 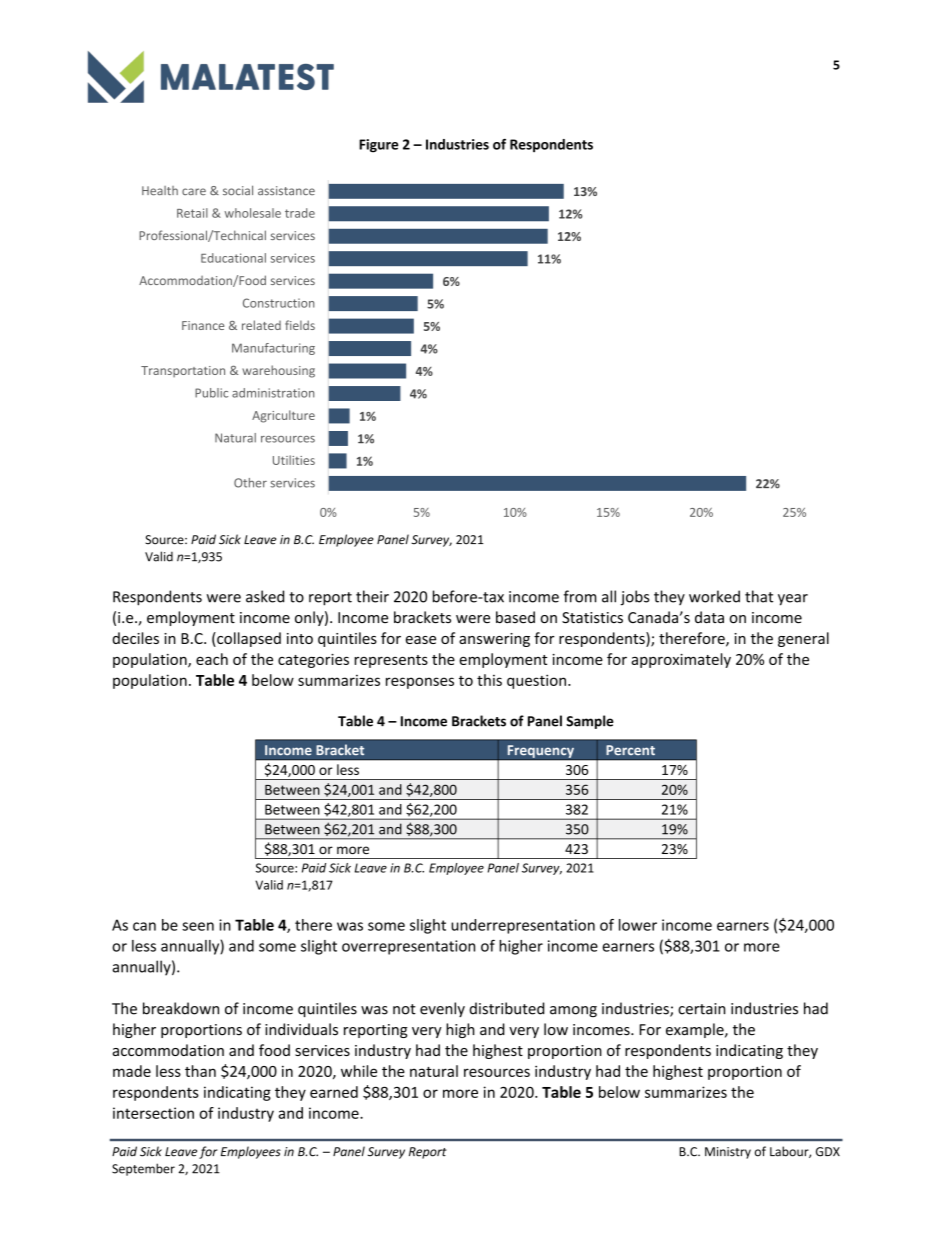 I want to click on Ministry, so click(x=728, y=1153).
